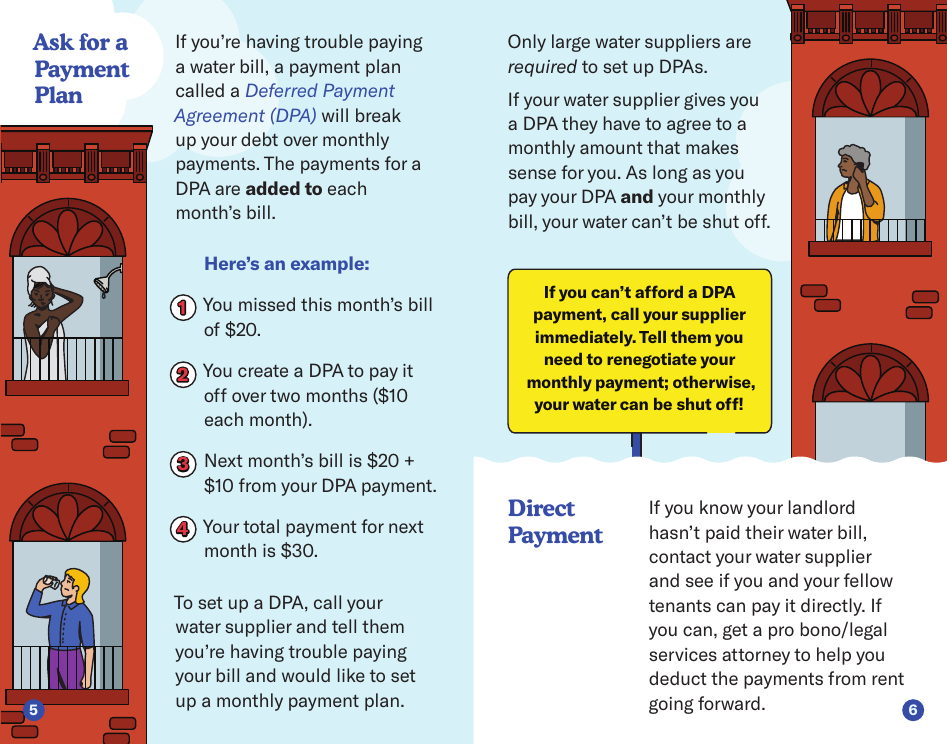 The width and height of the screenshot is (947, 744). I want to click on required, so click(542, 68).
